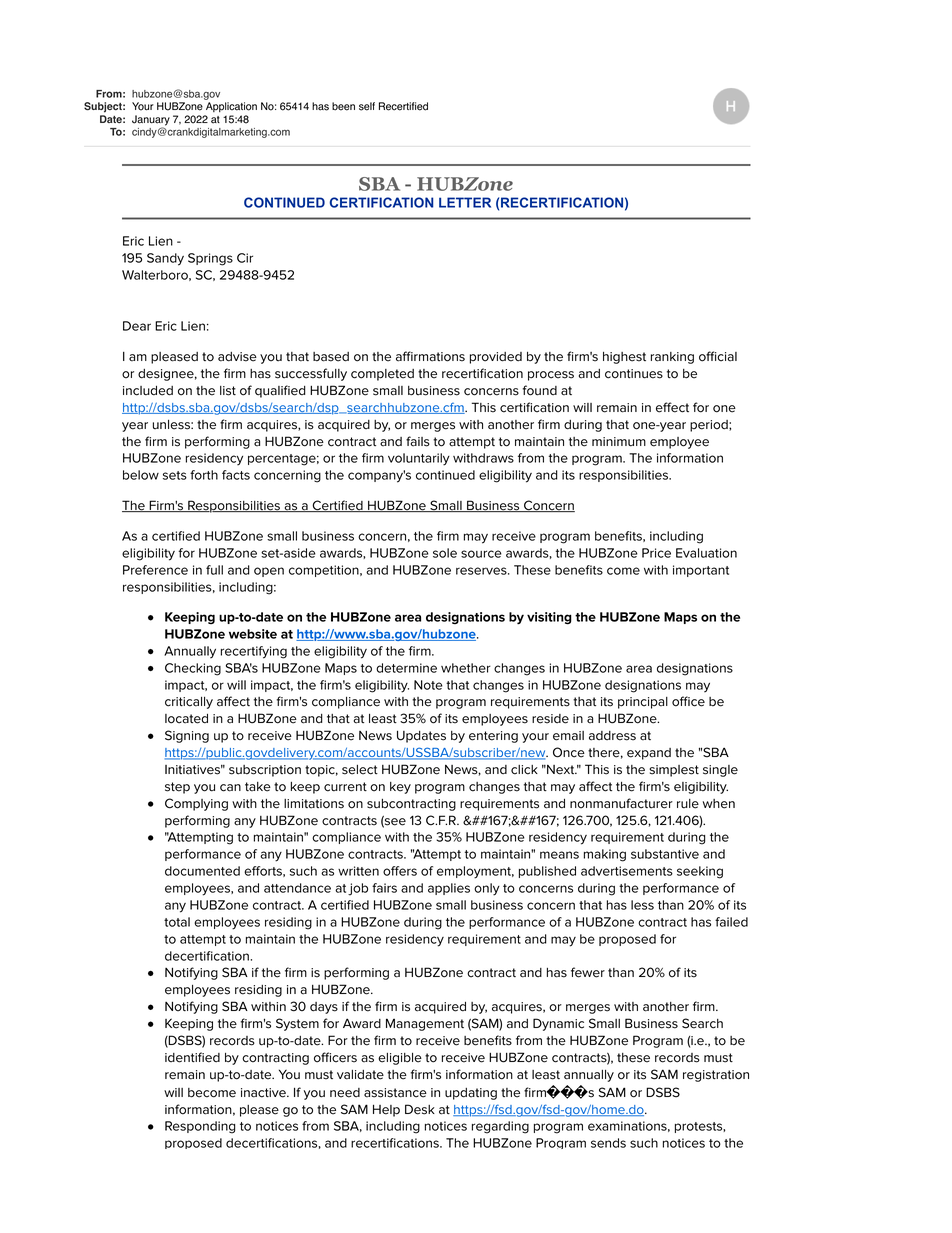 The image size is (952, 1233). Describe the element at coordinates (200, 1127) in the document. I see `Responding` at that location.
